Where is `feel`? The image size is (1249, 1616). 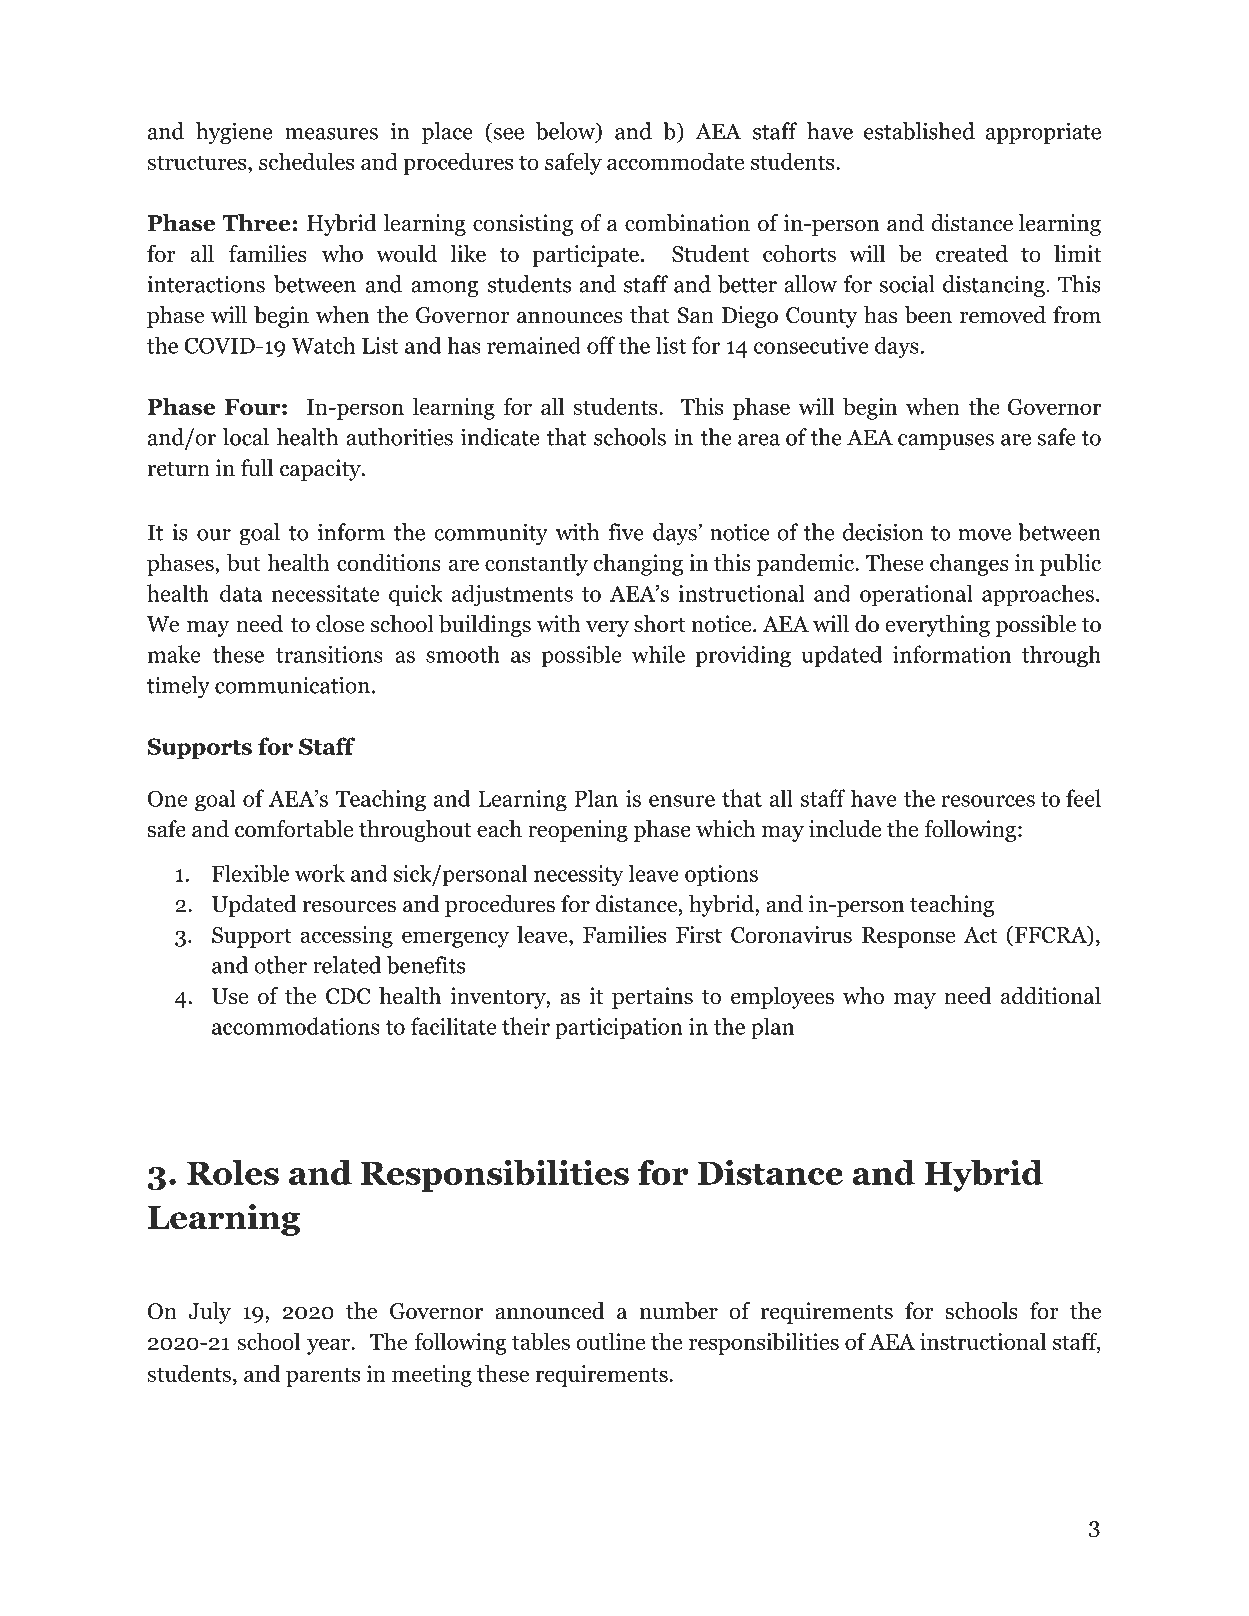 feel is located at coordinates (1083, 798).
